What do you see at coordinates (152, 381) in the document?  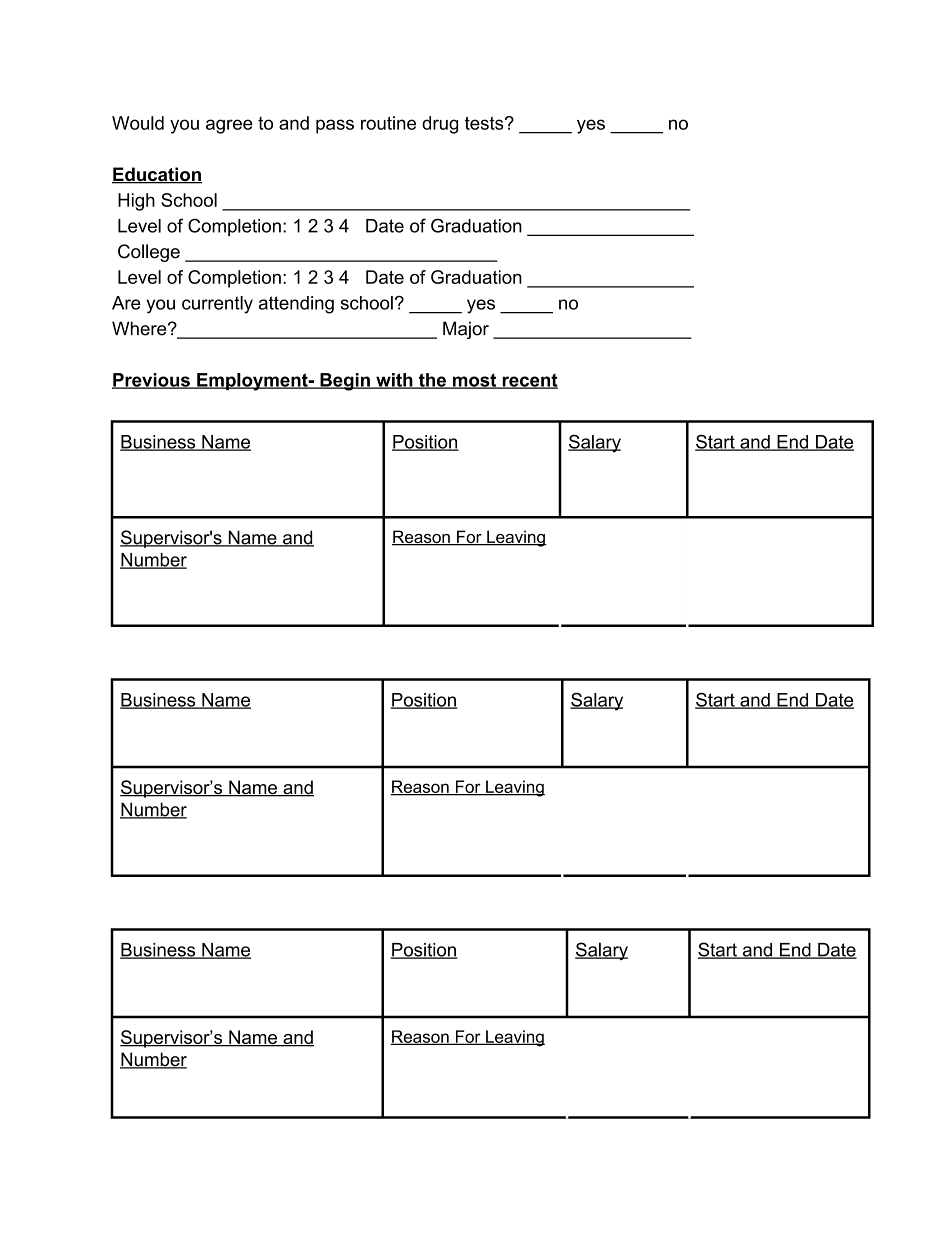 I see `Previous` at bounding box center [152, 381].
